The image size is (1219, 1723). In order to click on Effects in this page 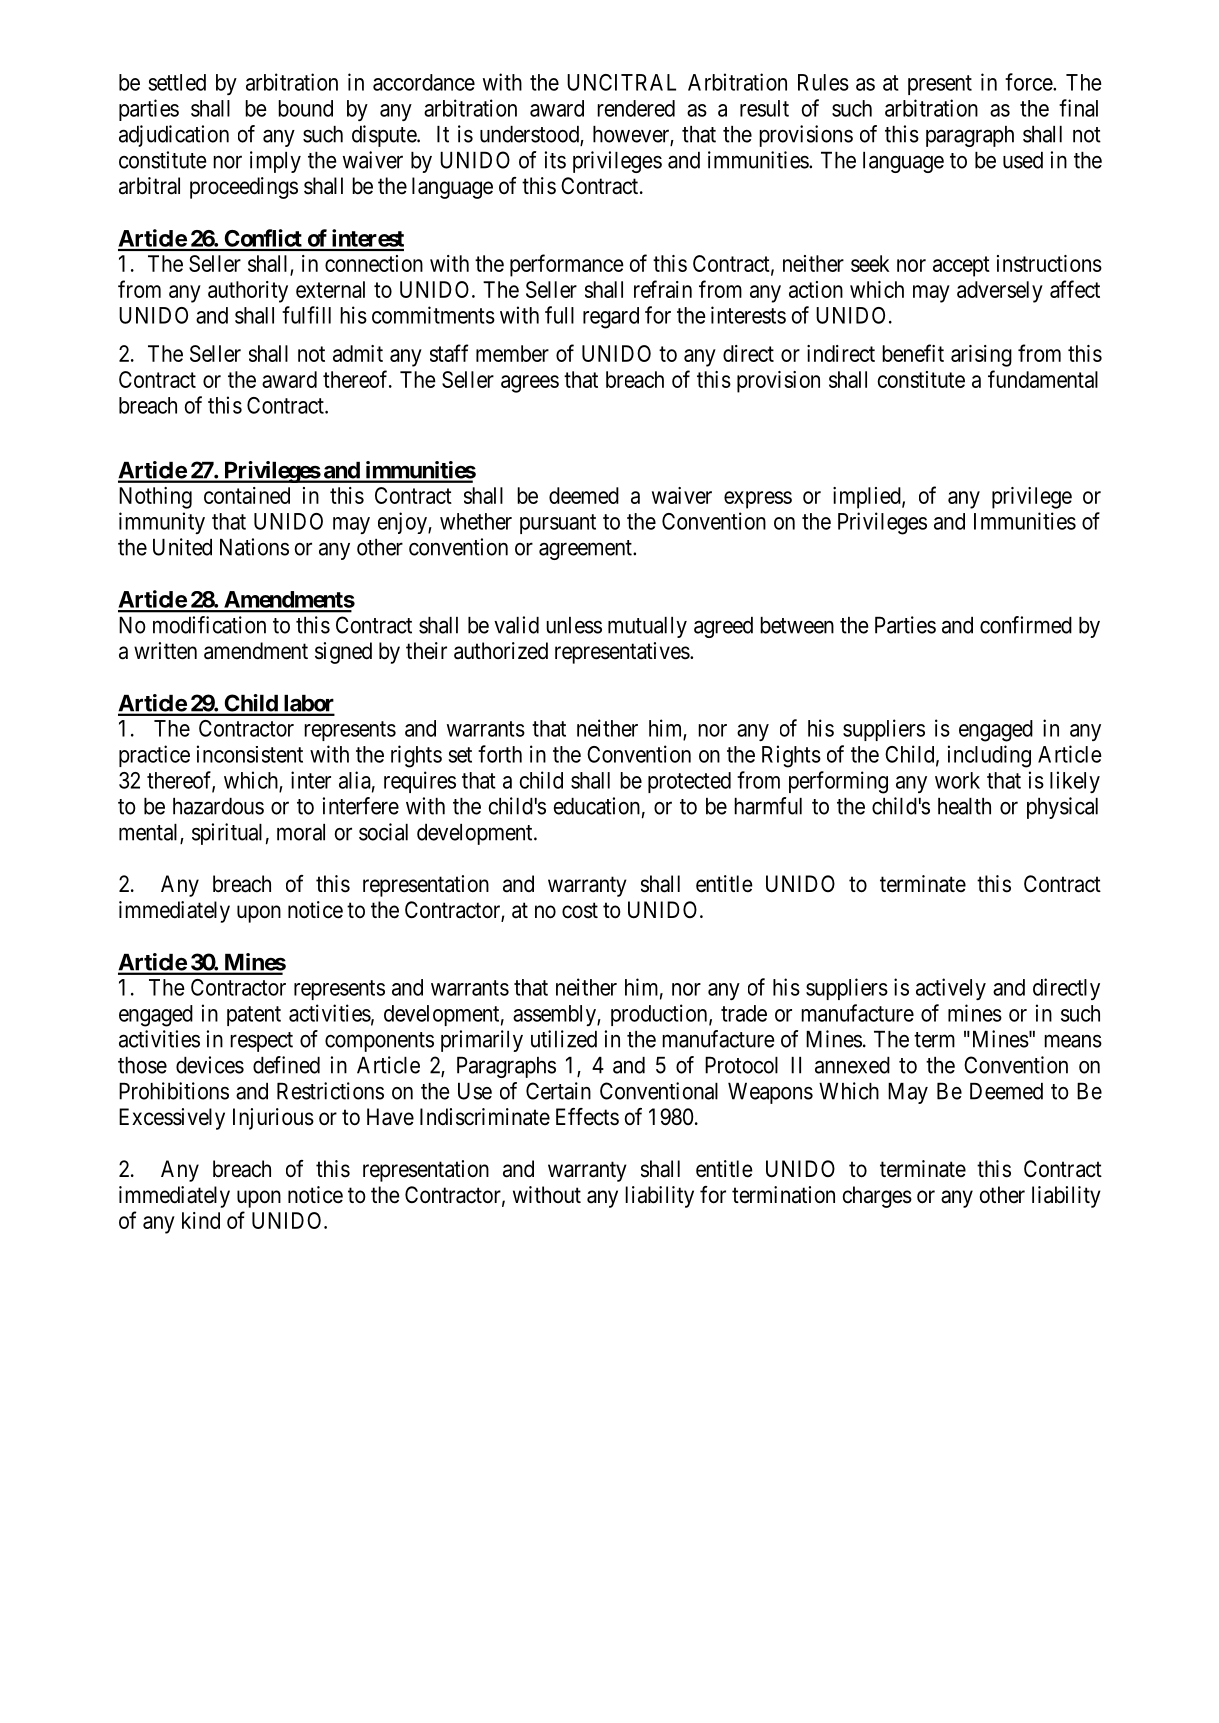, I will do `click(587, 1117)`.
